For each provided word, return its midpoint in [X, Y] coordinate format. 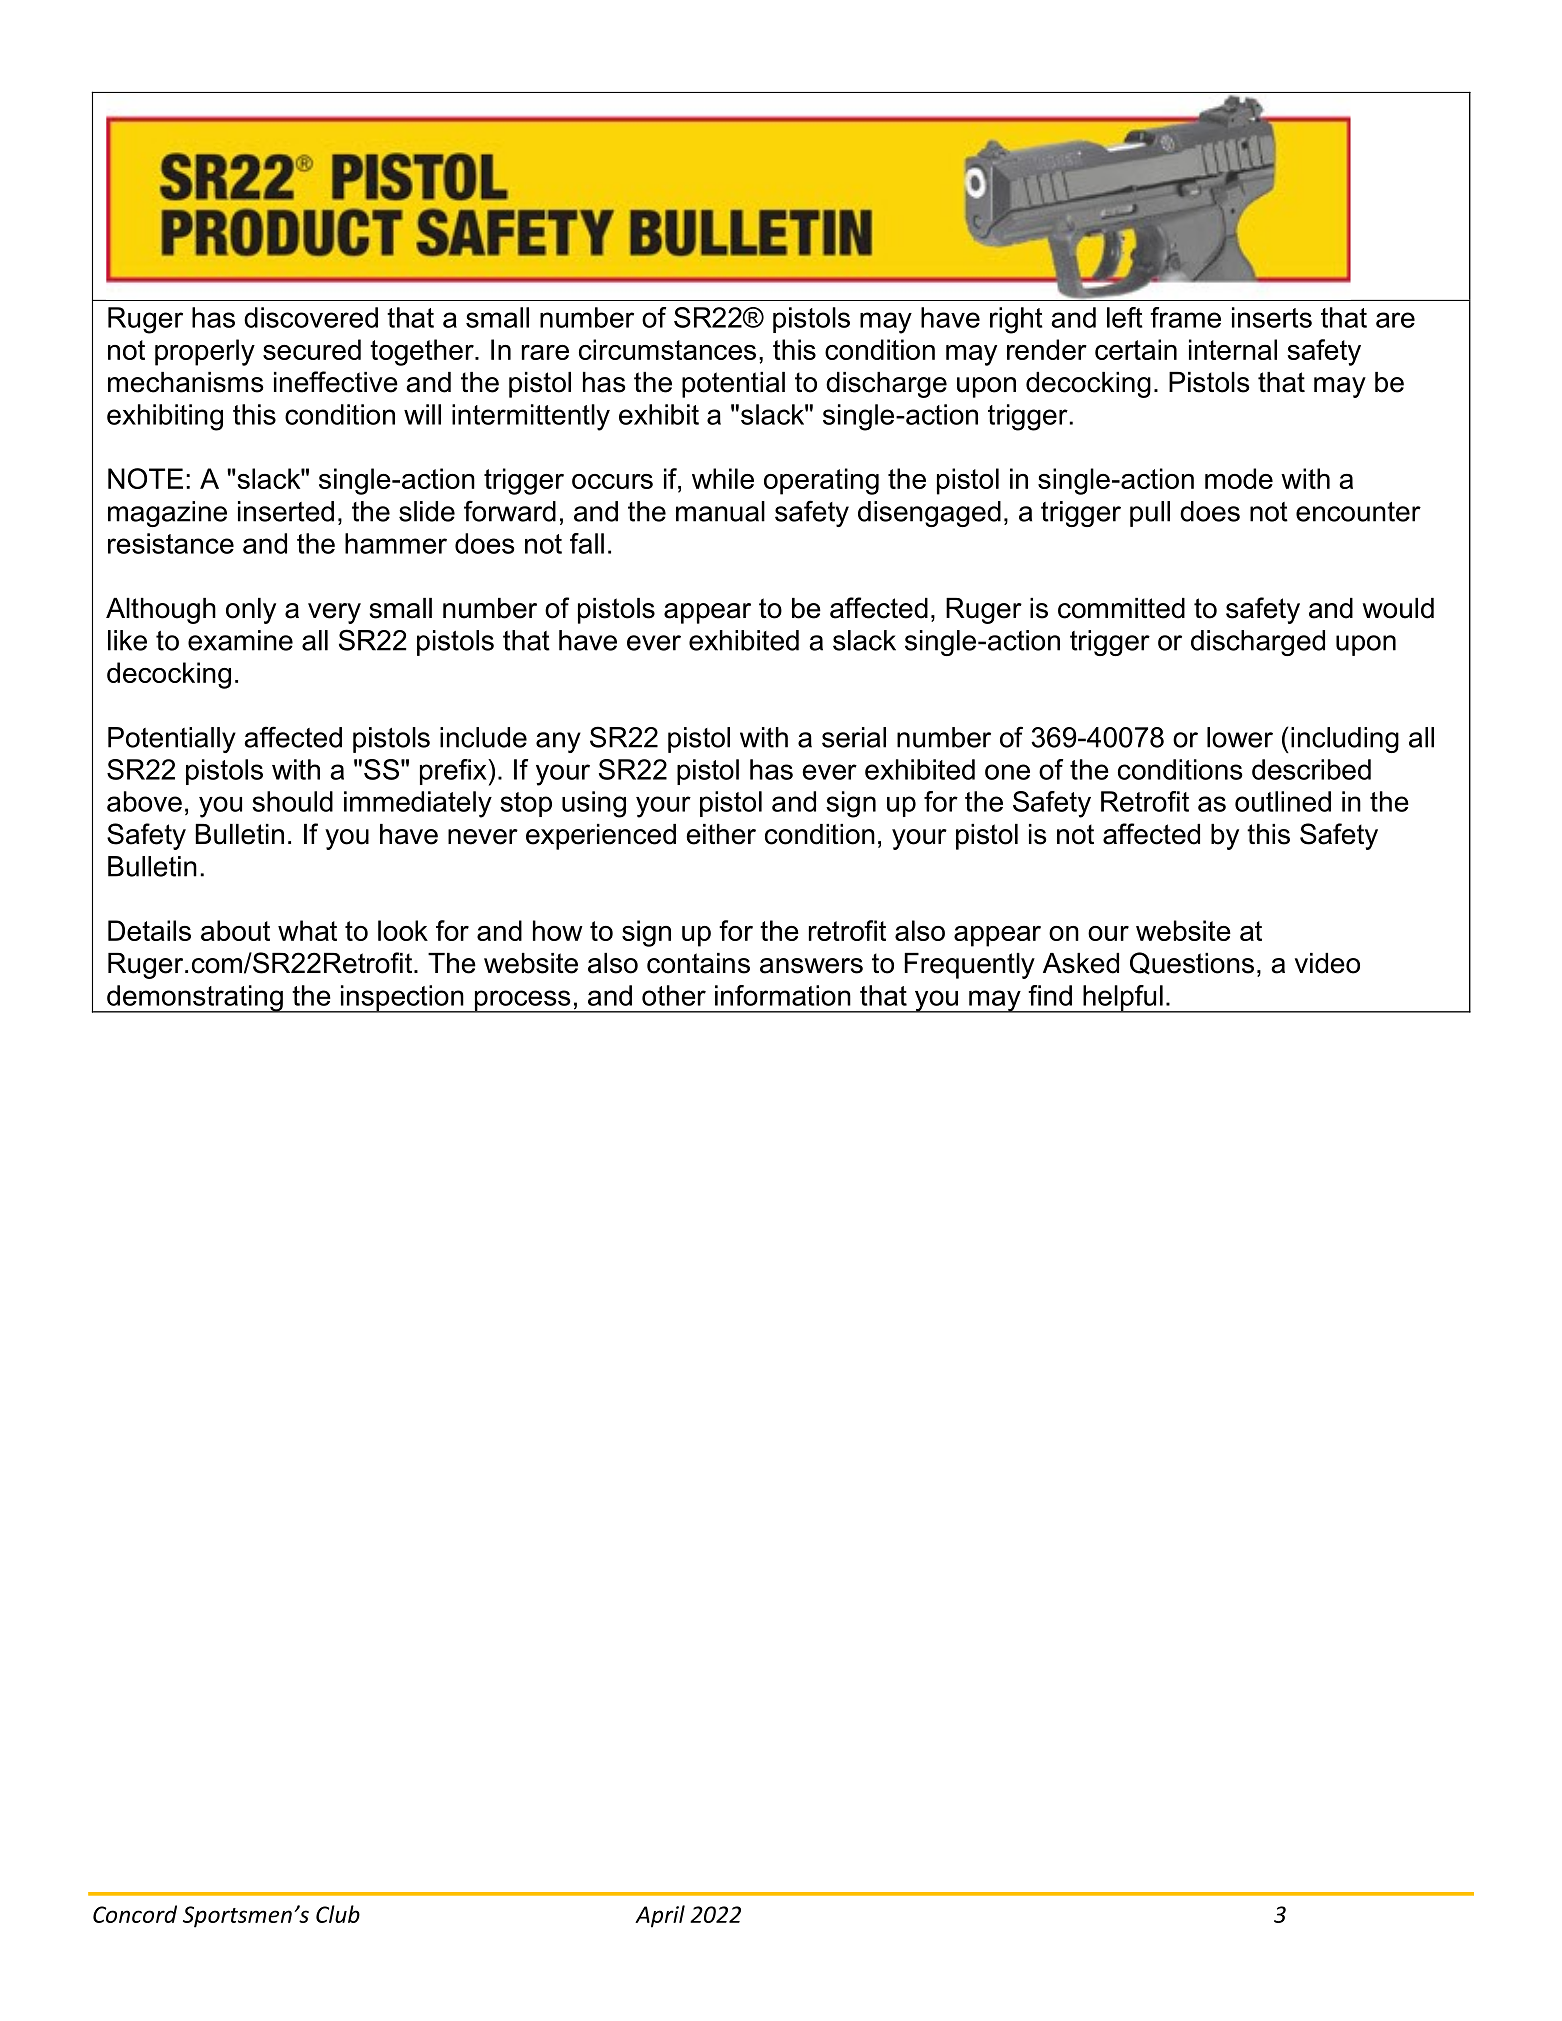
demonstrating [195, 999]
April [660, 1916]
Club [338, 1914]
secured [312, 349]
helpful [1123, 999]
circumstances [667, 349]
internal [1233, 349]
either [721, 834]
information [783, 995]
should [292, 801]
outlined [1283, 801]
